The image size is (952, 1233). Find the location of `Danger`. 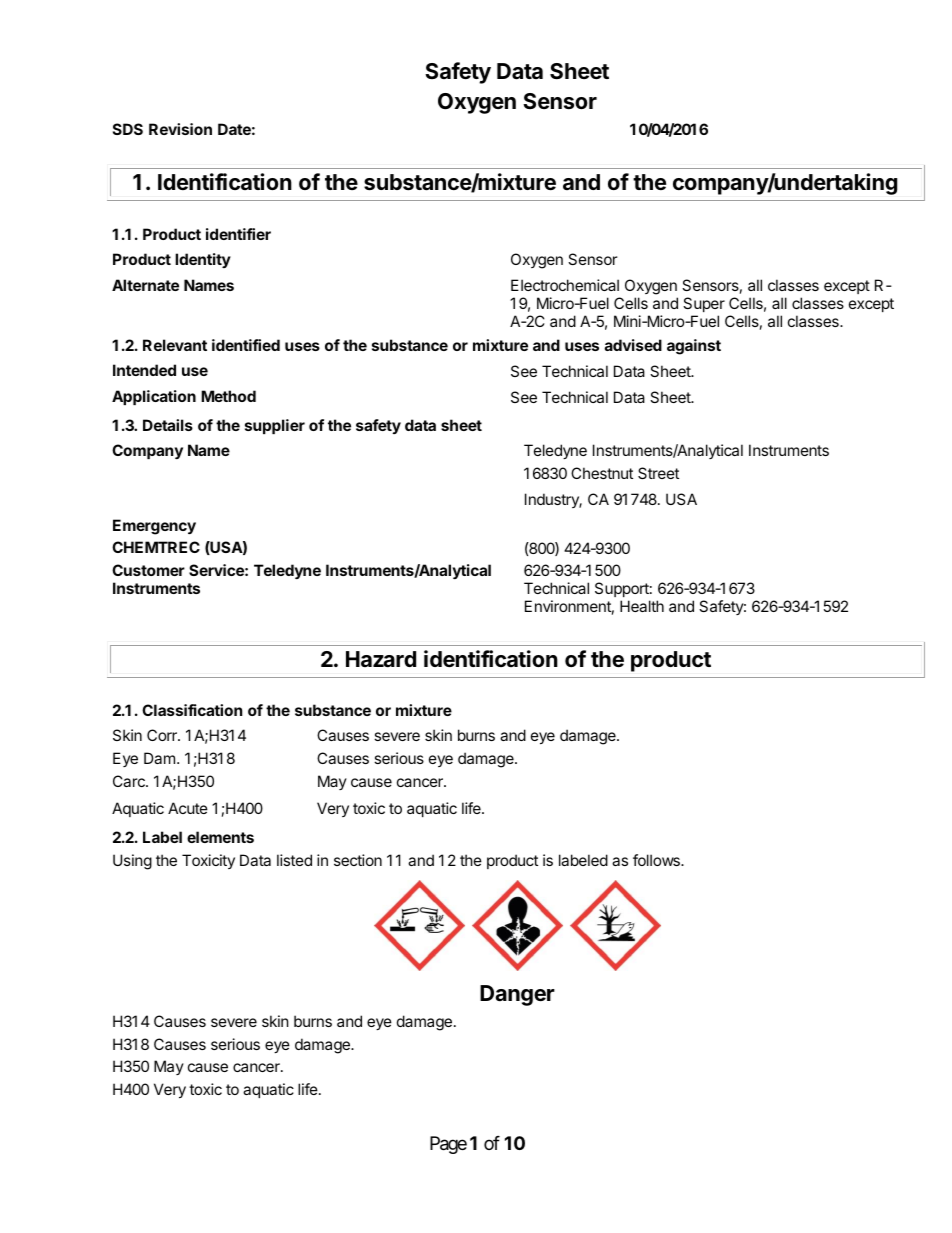

Danger is located at coordinates (517, 995).
